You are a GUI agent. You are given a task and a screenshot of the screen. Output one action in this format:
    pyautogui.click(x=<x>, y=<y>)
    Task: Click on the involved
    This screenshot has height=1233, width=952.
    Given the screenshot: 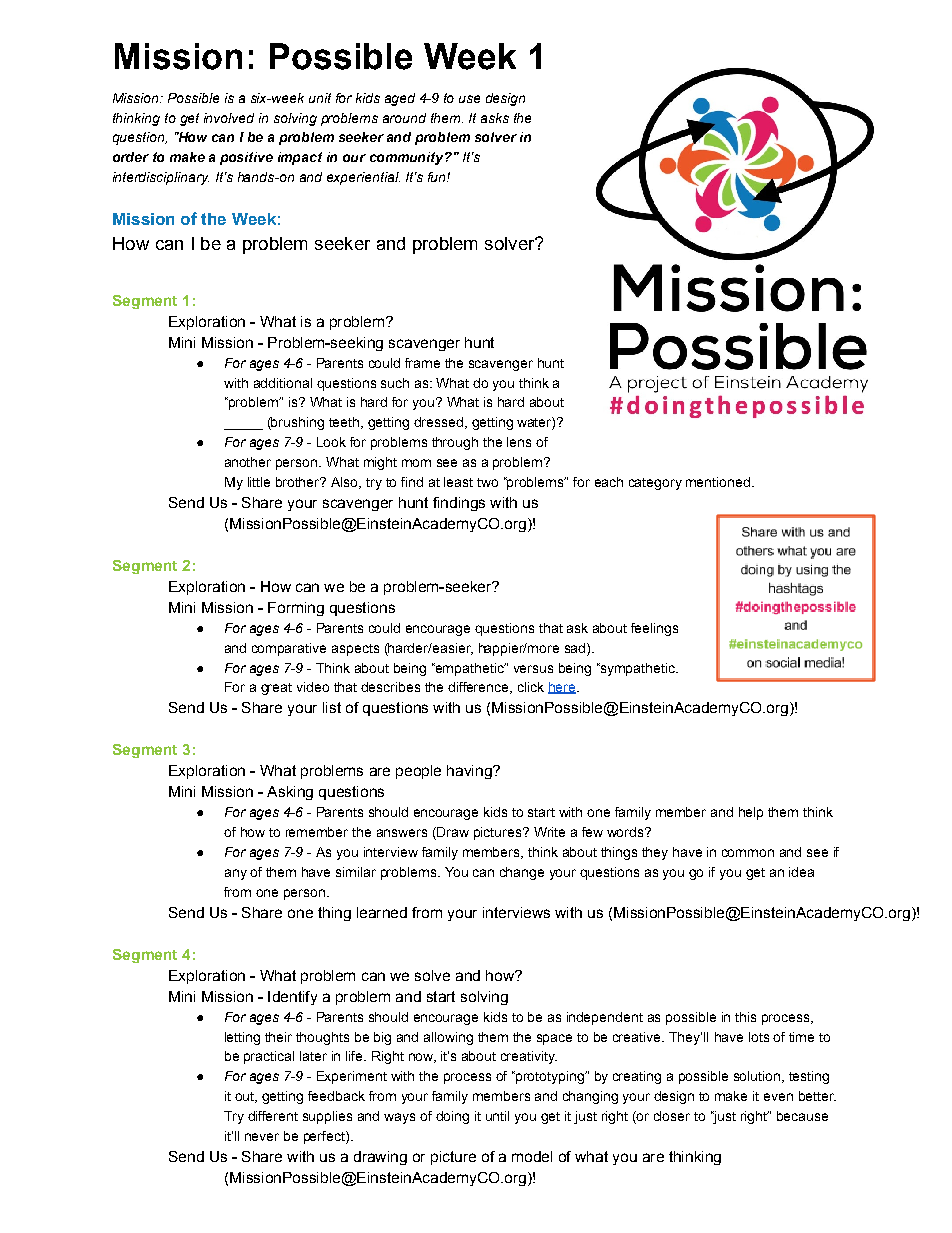 What is the action you would take?
    pyautogui.click(x=229, y=118)
